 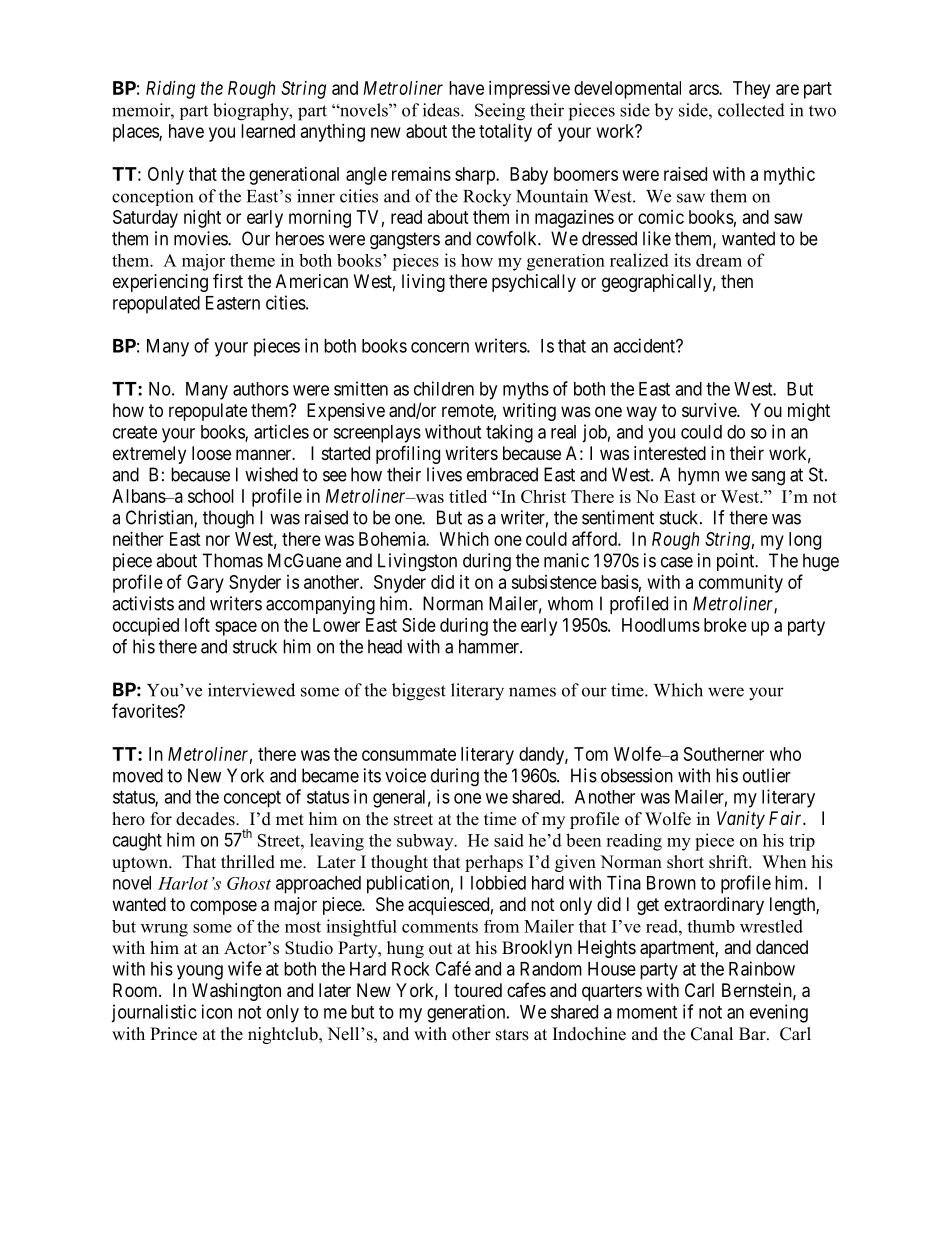 What do you see at coordinates (478, 990) in the screenshot?
I see `toured` at bounding box center [478, 990].
